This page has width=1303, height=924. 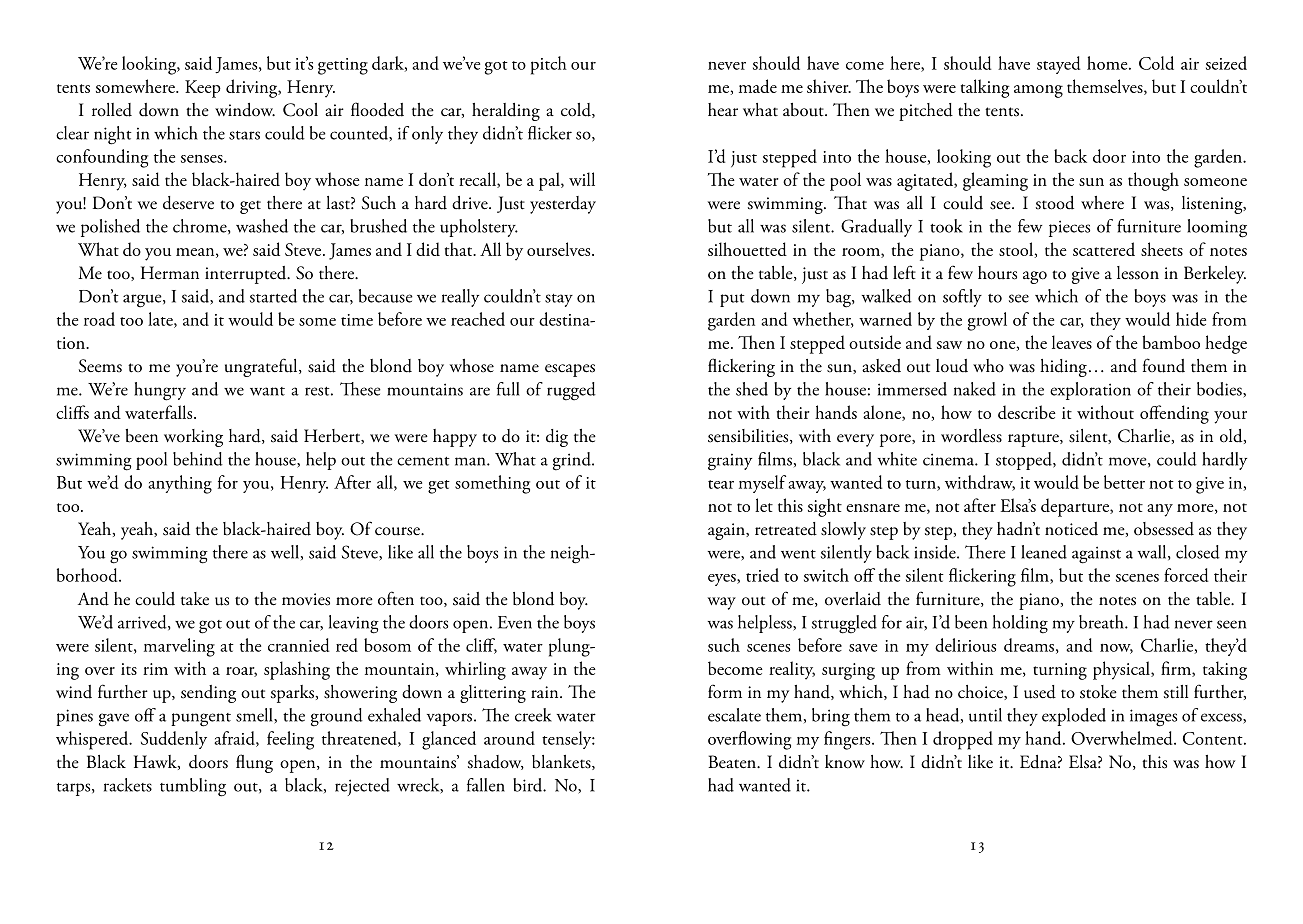 I want to click on Beaten, so click(x=733, y=762).
